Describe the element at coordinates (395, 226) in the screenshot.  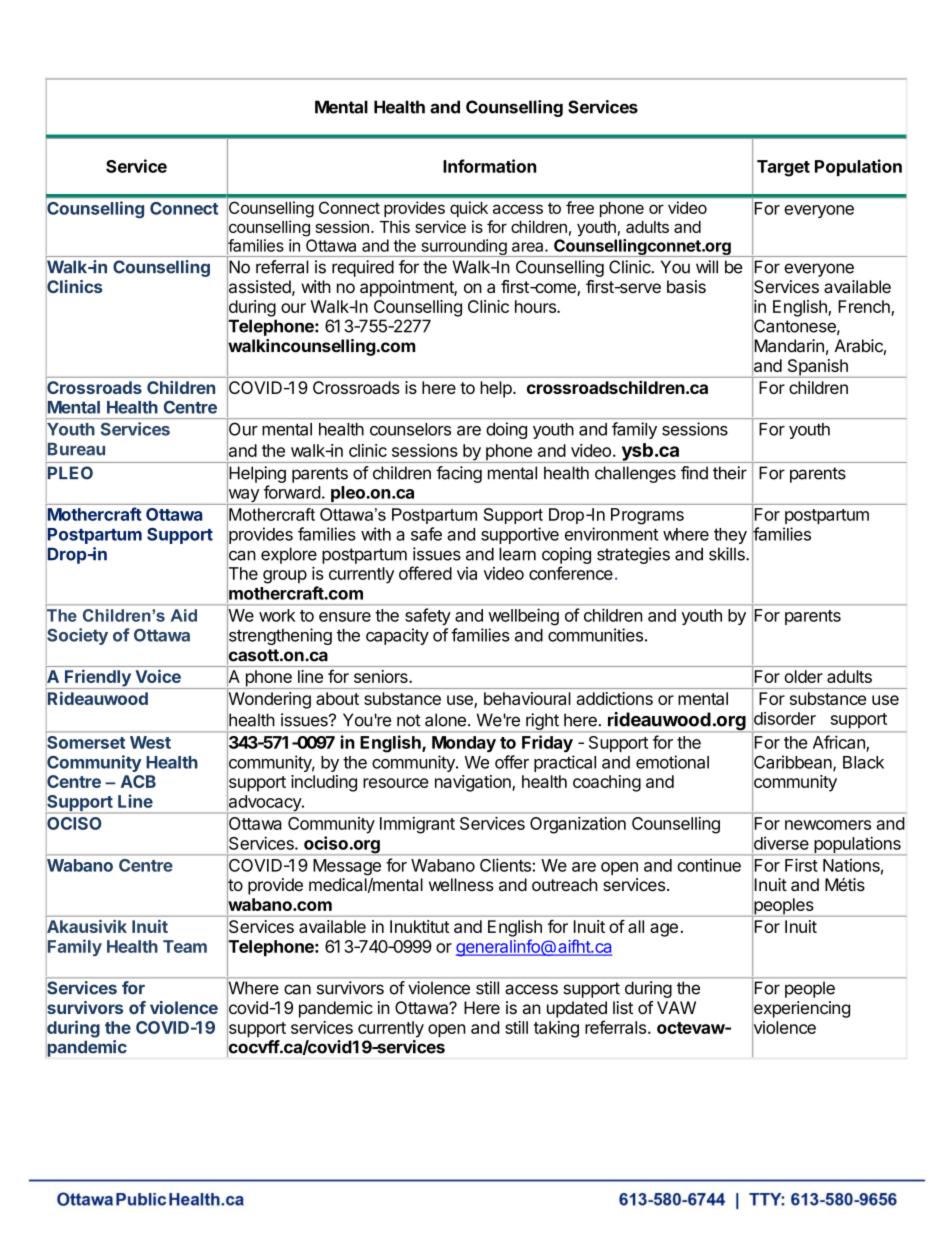
I see `This` at that location.
